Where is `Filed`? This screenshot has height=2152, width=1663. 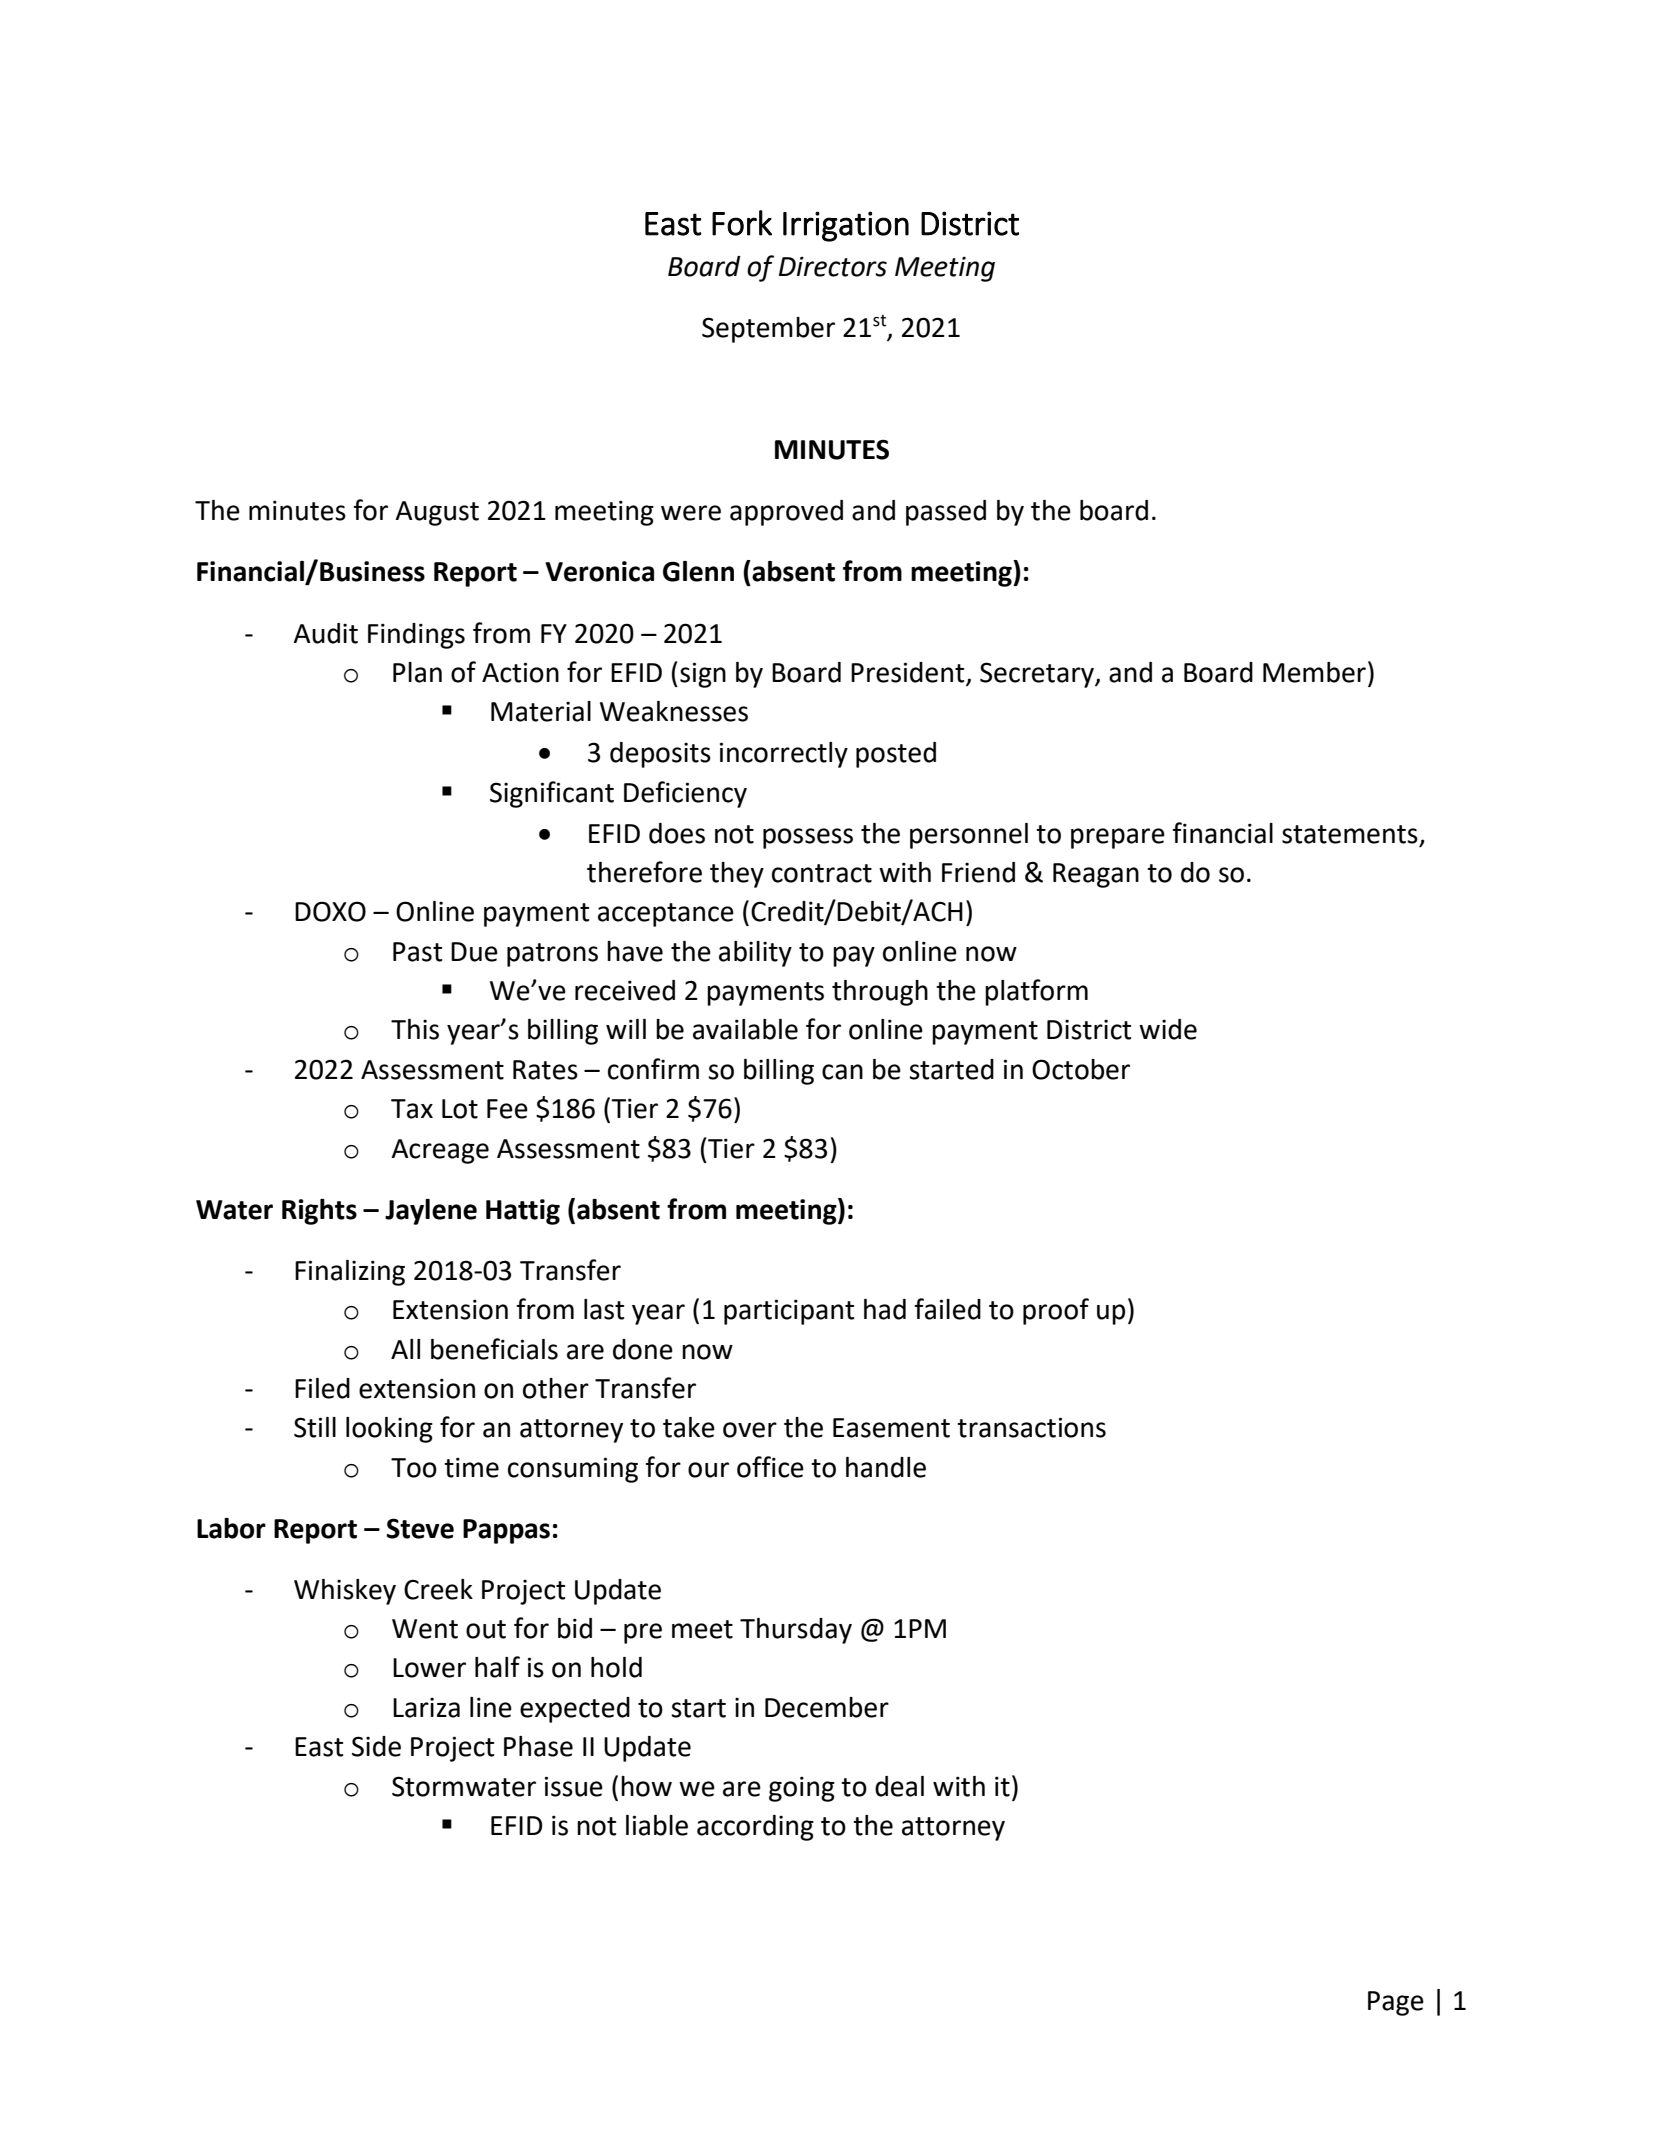
Filed is located at coordinates (322, 1388).
